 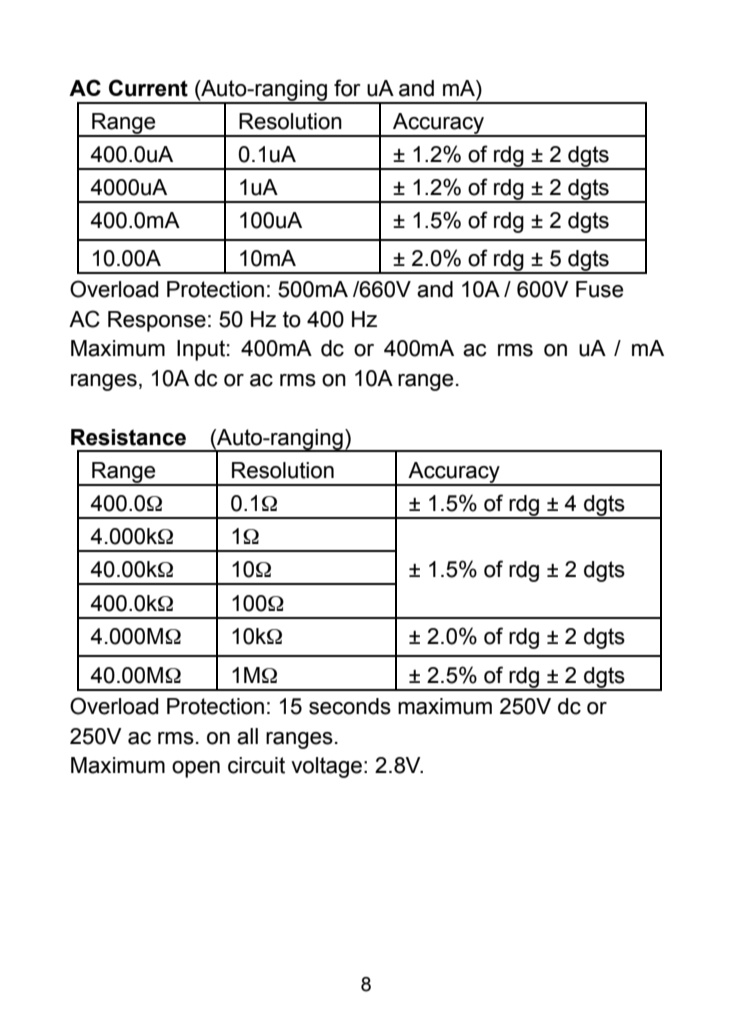 What do you see at coordinates (599, 289) in the page?
I see `Fuse` at bounding box center [599, 289].
